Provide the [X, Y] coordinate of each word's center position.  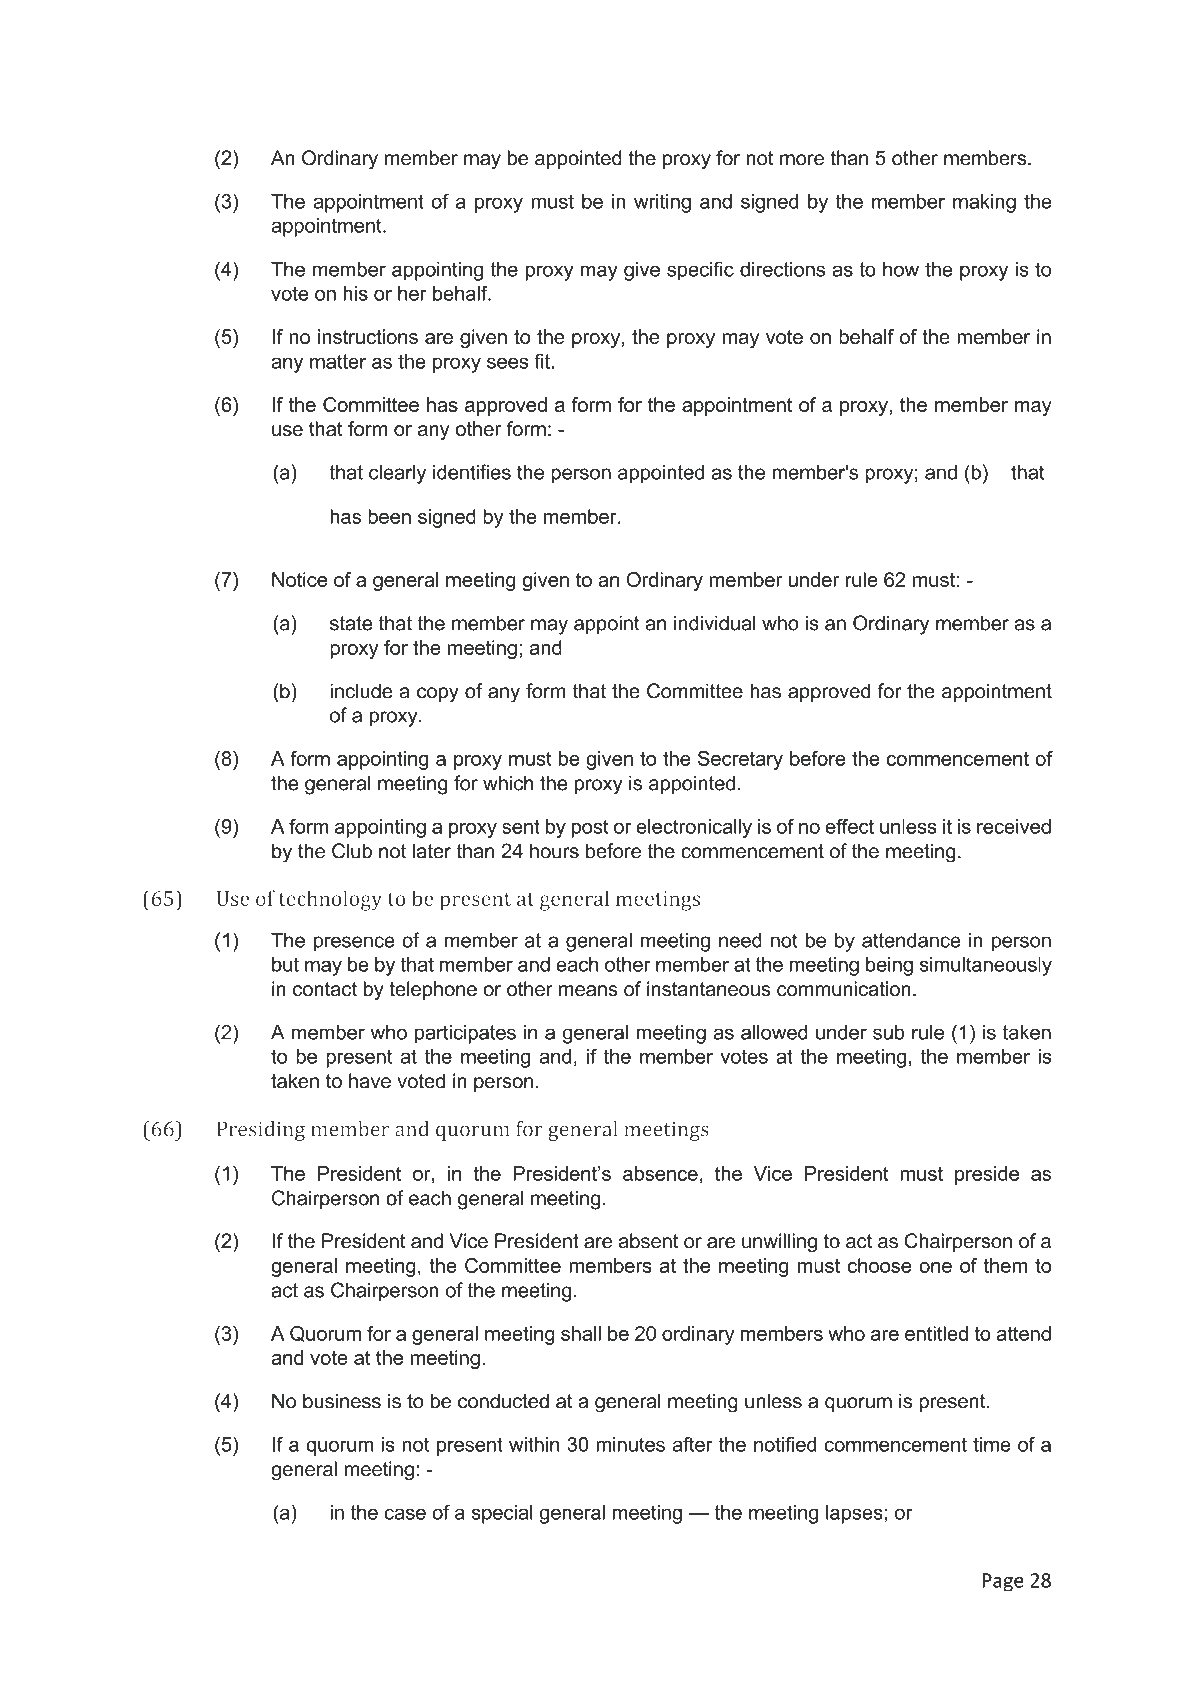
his [356, 293]
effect [850, 826]
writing [662, 203]
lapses [854, 1514]
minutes [630, 1444]
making [984, 203]
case [405, 1514]
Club [352, 851]
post [590, 829]
